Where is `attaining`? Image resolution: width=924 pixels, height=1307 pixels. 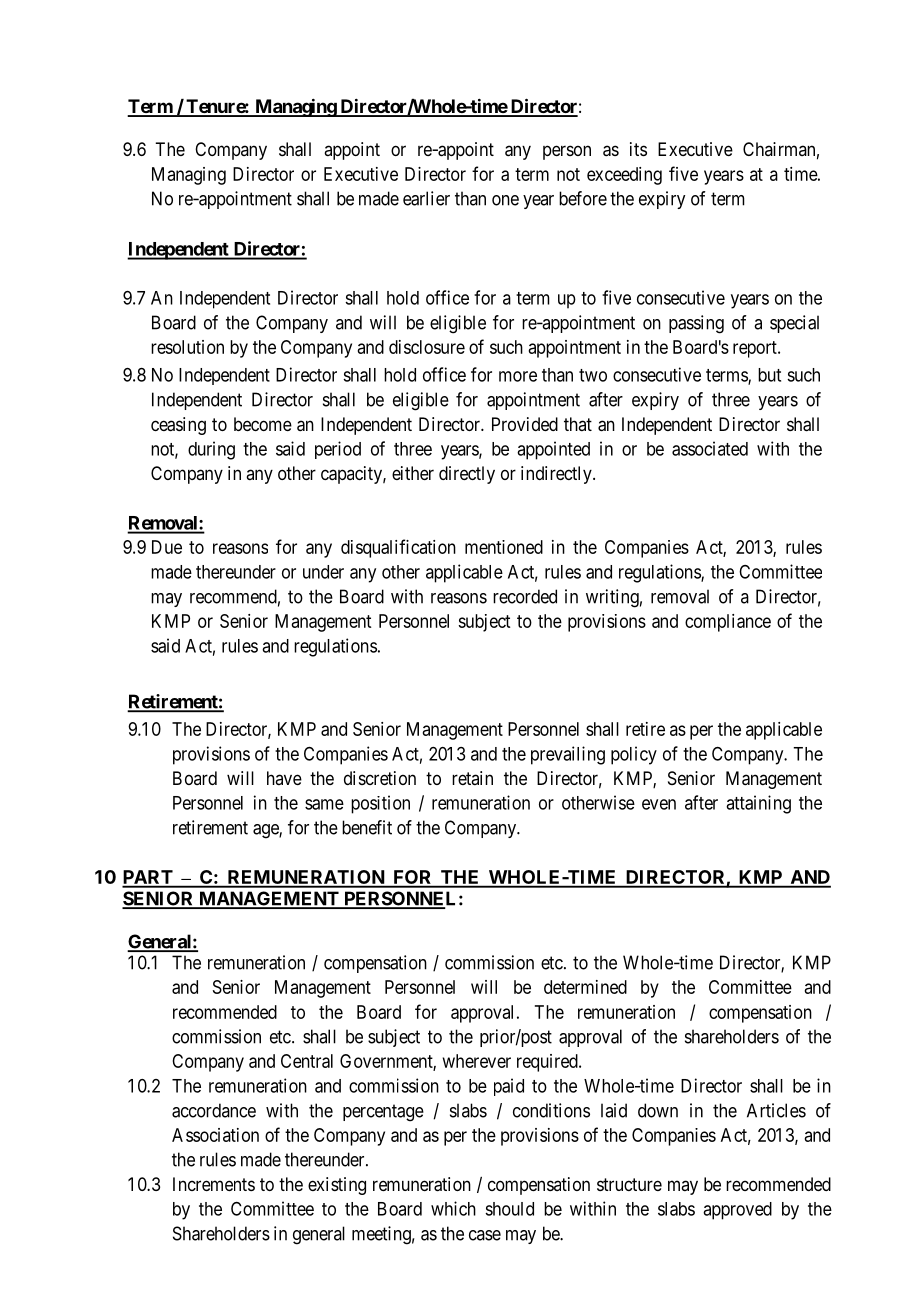 attaining is located at coordinates (758, 804).
